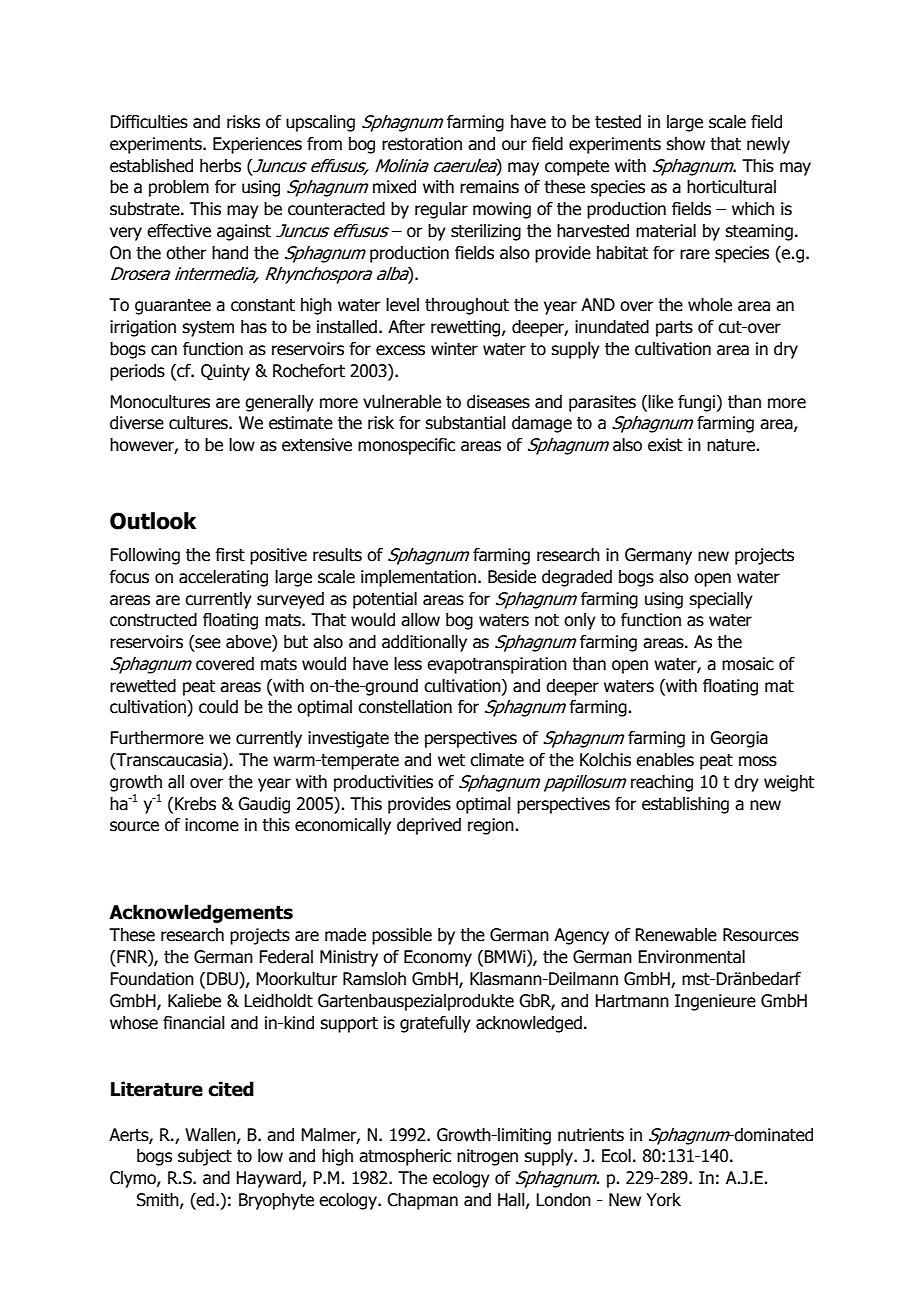 Image resolution: width=924 pixels, height=1308 pixels. Describe the element at coordinates (663, 1200) in the screenshot. I see `York` at that location.
